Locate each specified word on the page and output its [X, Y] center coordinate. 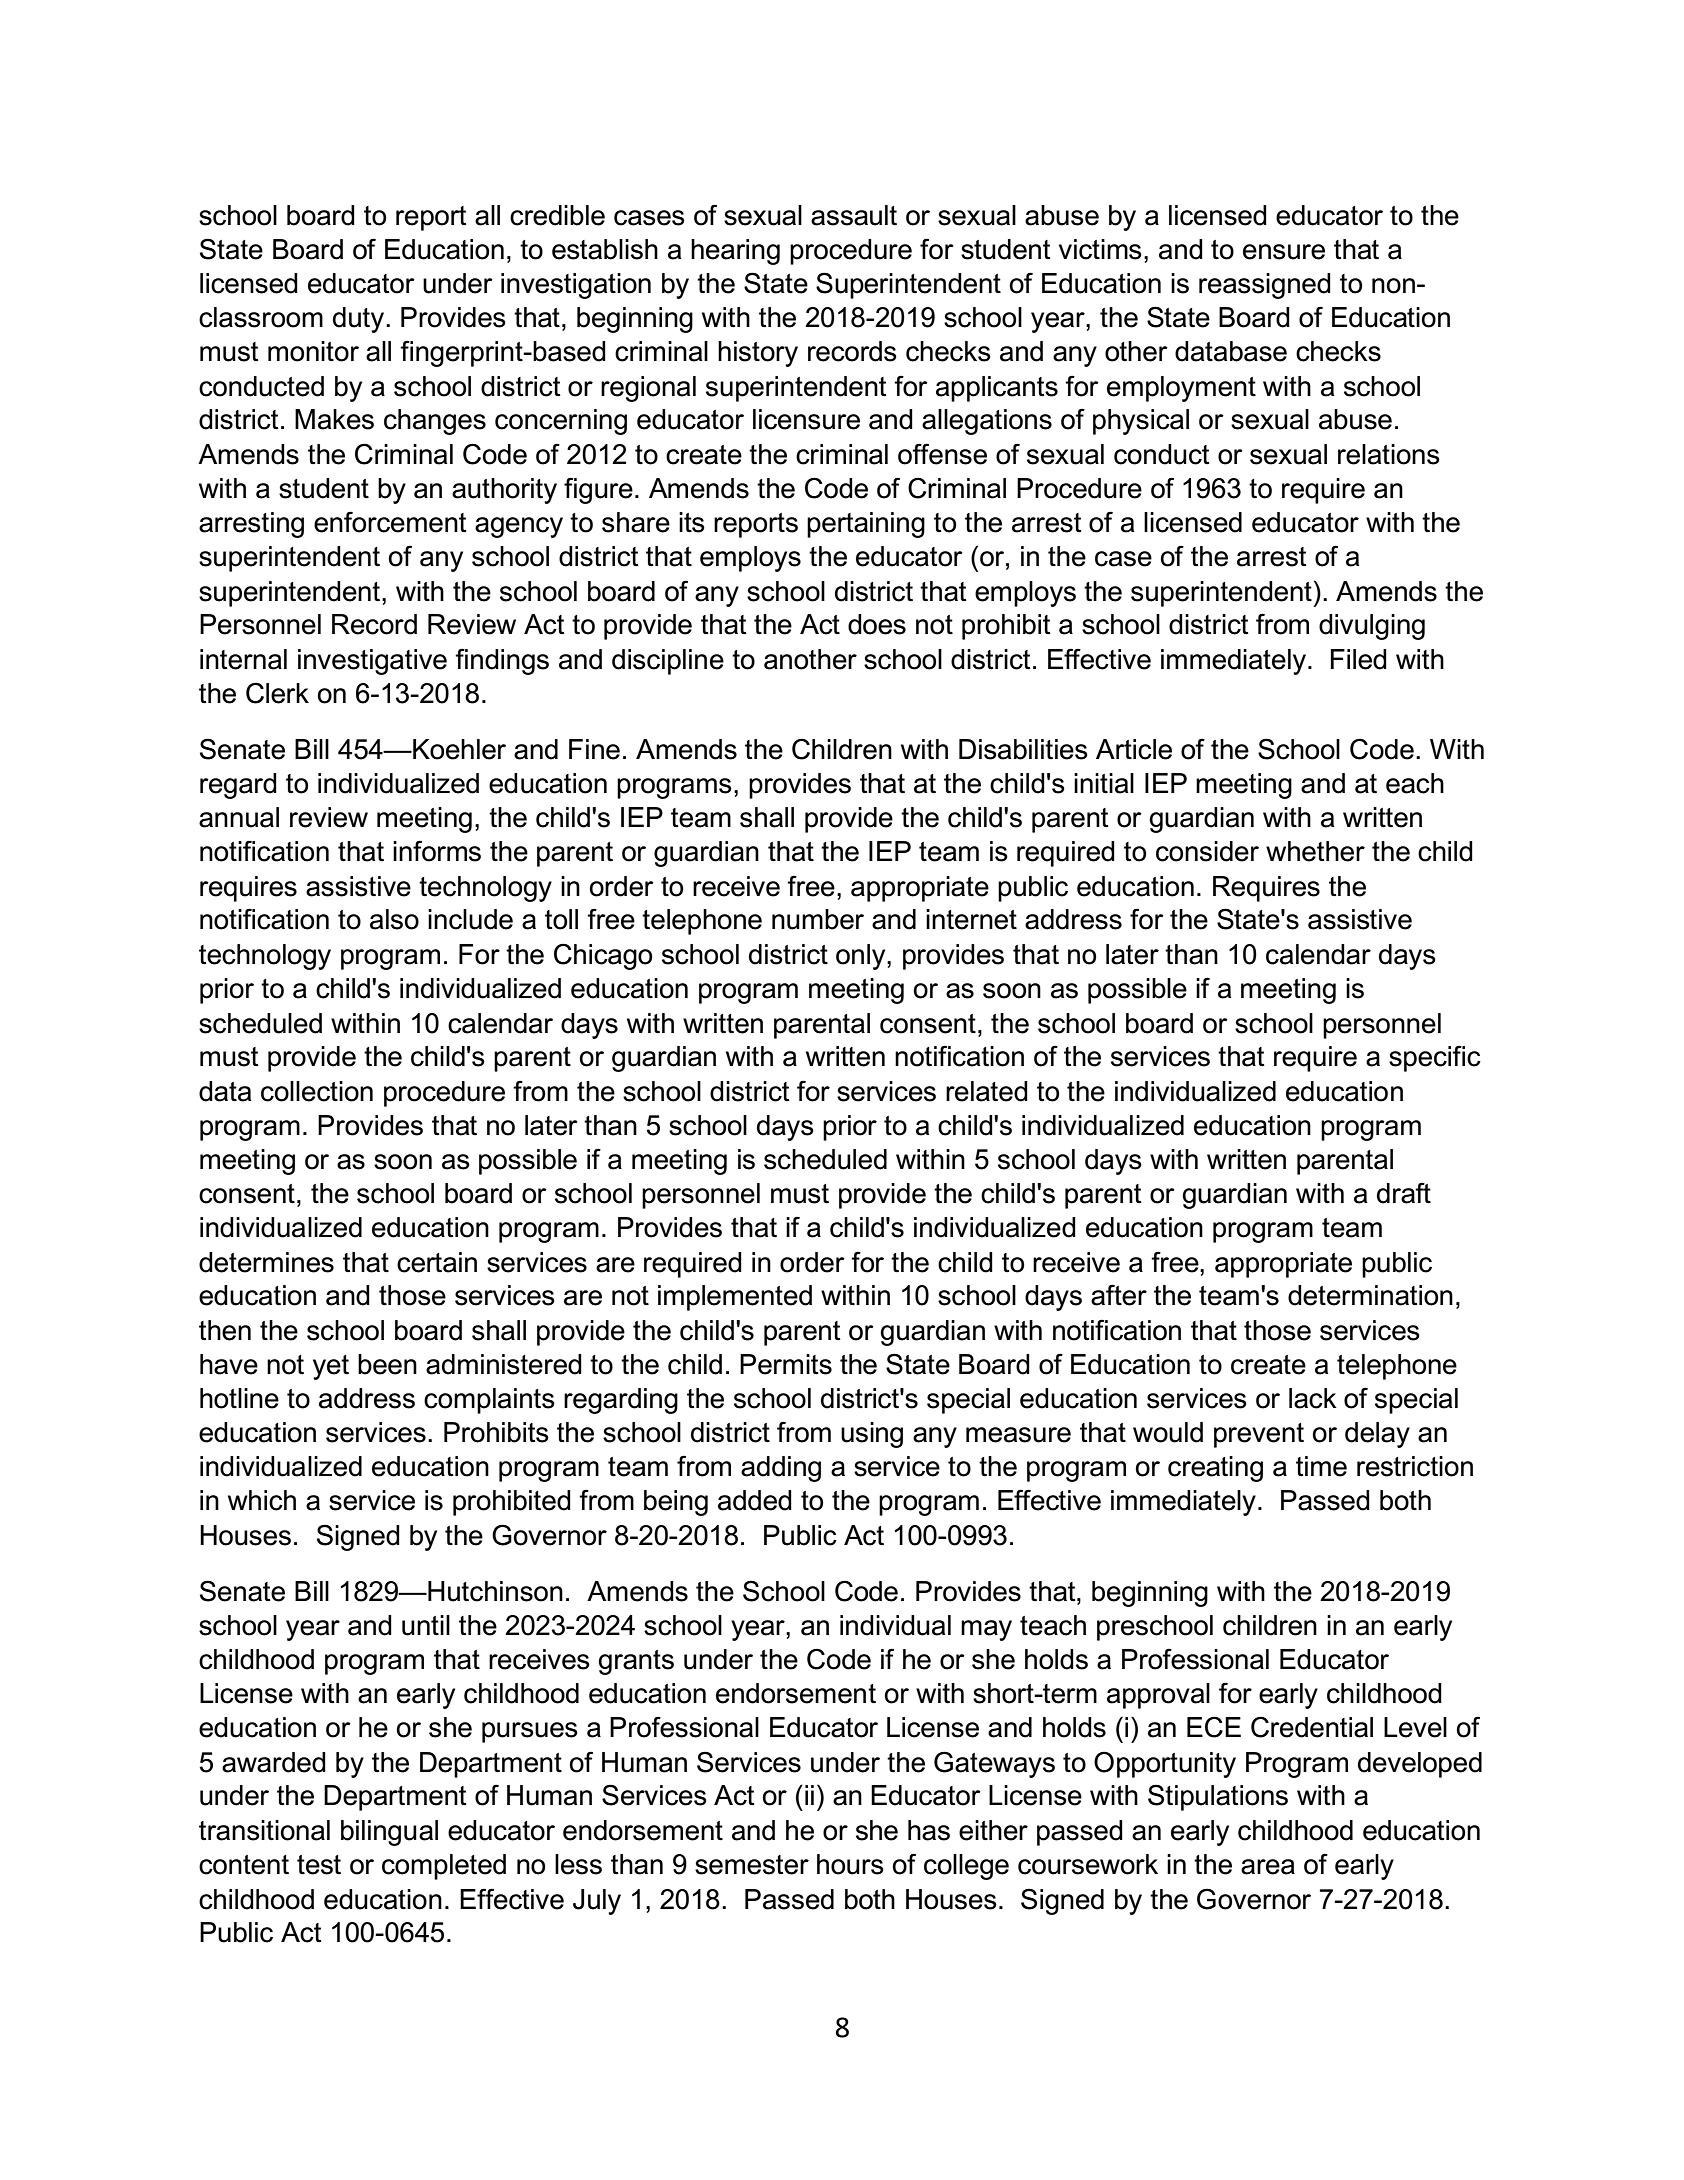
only [862, 957]
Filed [1359, 659]
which [262, 1500]
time [1321, 1466]
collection [317, 1091]
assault [854, 215]
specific [1435, 1058]
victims [1100, 249]
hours [850, 1864]
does [877, 624]
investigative [372, 662]
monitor [313, 351]
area [1268, 1867]
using [872, 1435]
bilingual [389, 1833]
